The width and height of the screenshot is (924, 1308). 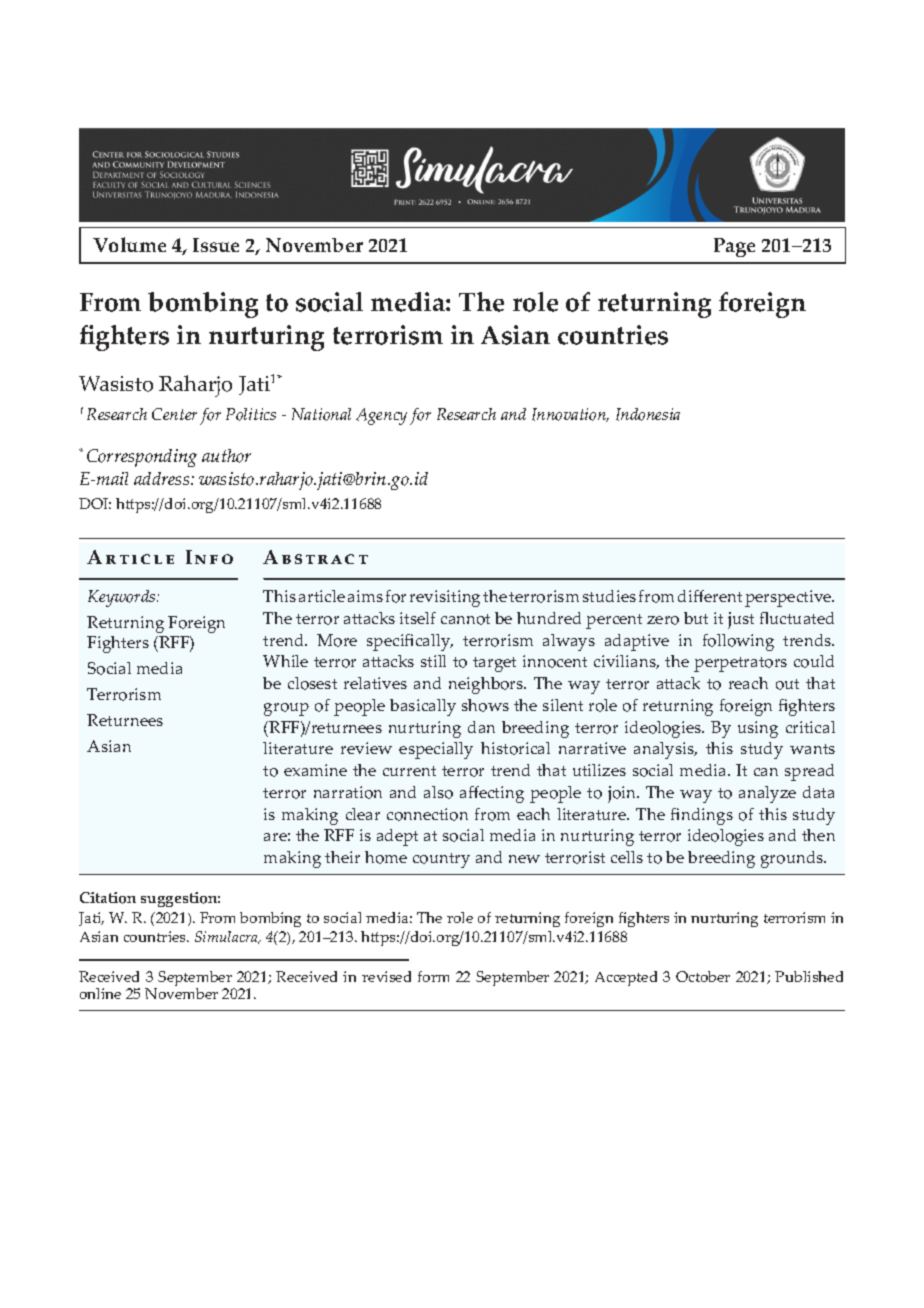 I want to click on form, so click(x=433, y=976).
